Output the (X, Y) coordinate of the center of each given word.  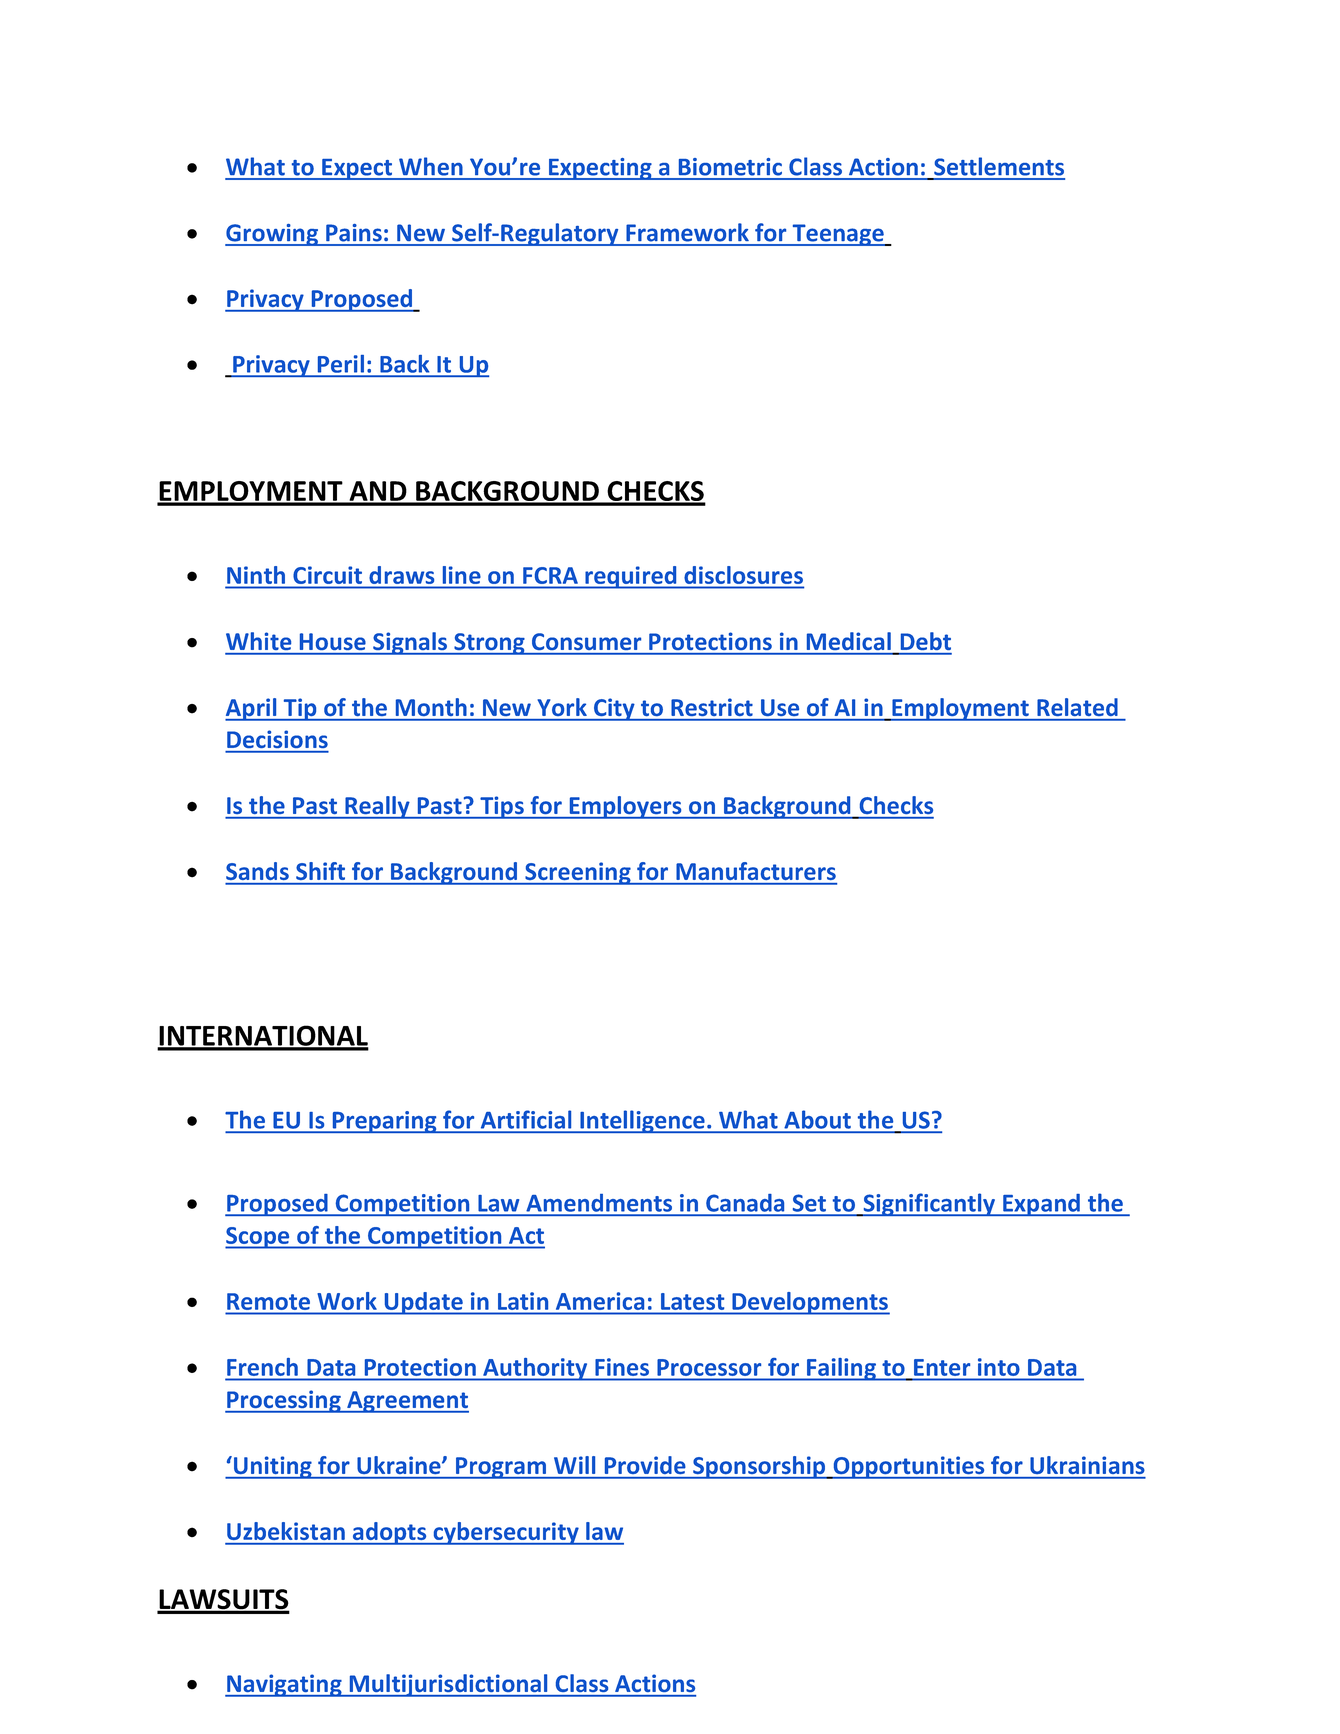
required (631, 577)
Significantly (929, 1205)
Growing (273, 235)
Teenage (838, 235)
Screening (578, 873)
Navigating (284, 1685)
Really (377, 807)
